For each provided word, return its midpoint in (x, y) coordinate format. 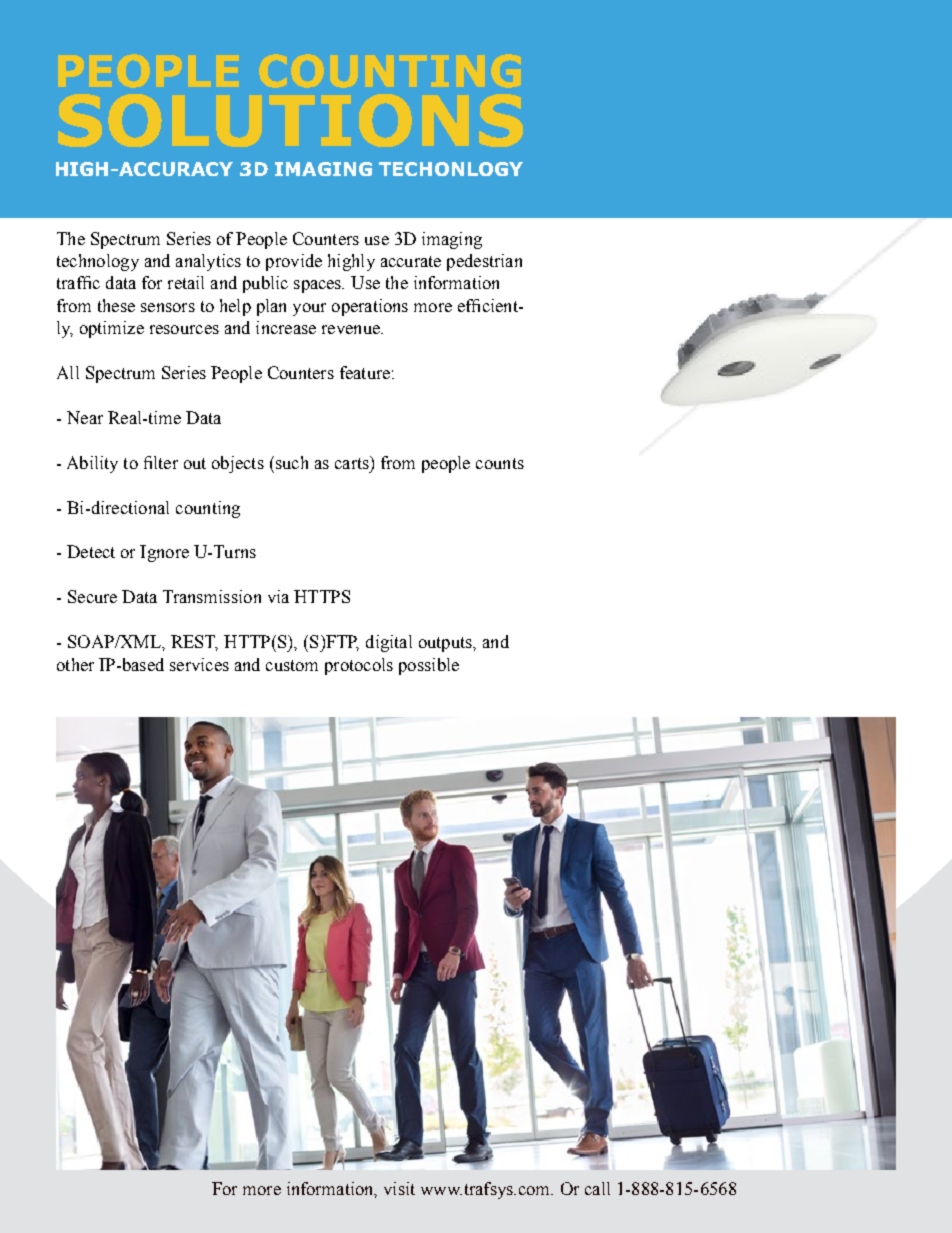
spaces (319, 286)
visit (399, 1188)
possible (429, 666)
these (116, 305)
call (597, 1188)
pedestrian (484, 262)
